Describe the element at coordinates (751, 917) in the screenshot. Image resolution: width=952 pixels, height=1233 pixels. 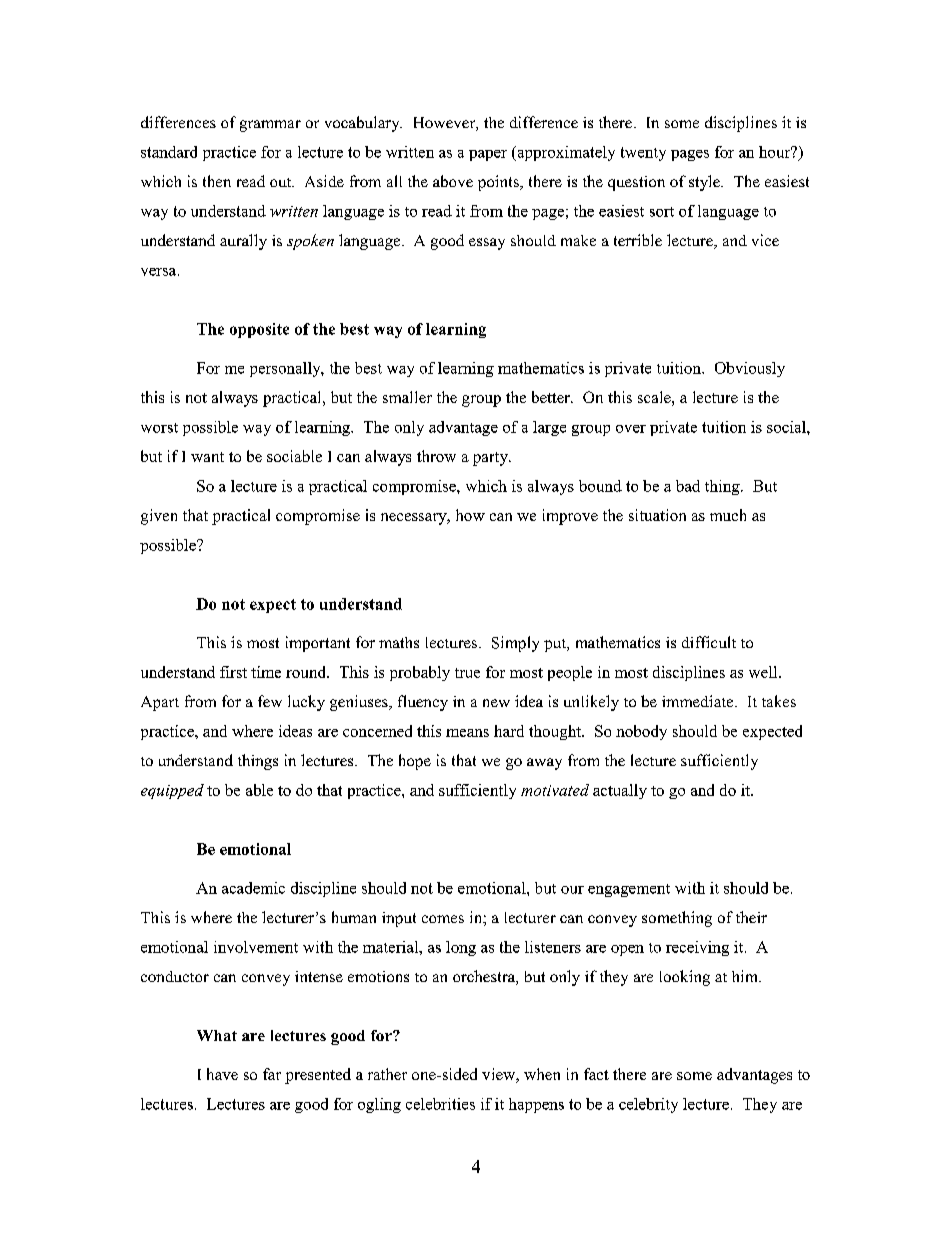
I see `their` at that location.
